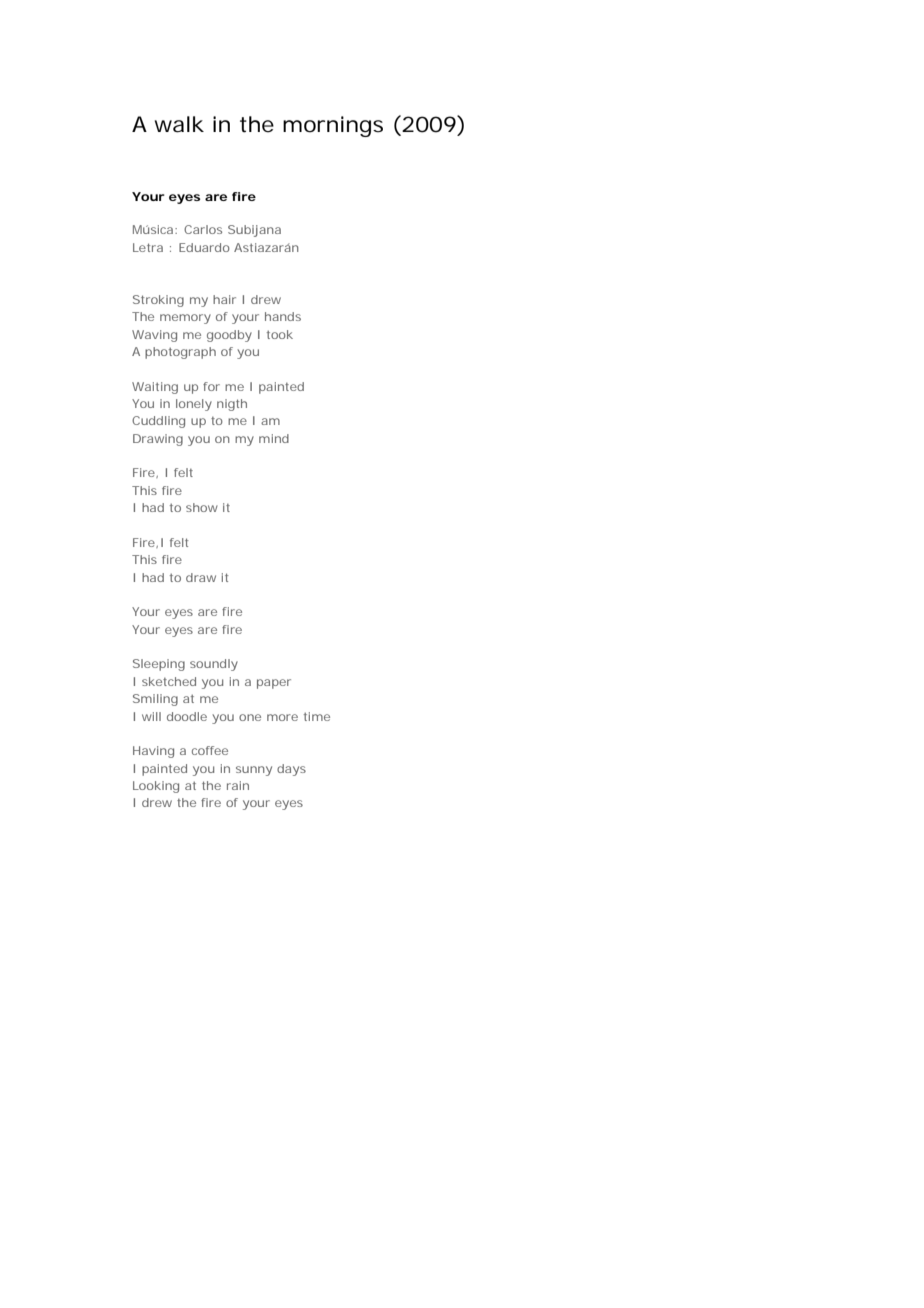 The height and width of the screenshot is (1308, 924). What do you see at coordinates (238, 785) in the screenshot?
I see `rain` at bounding box center [238, 785].
